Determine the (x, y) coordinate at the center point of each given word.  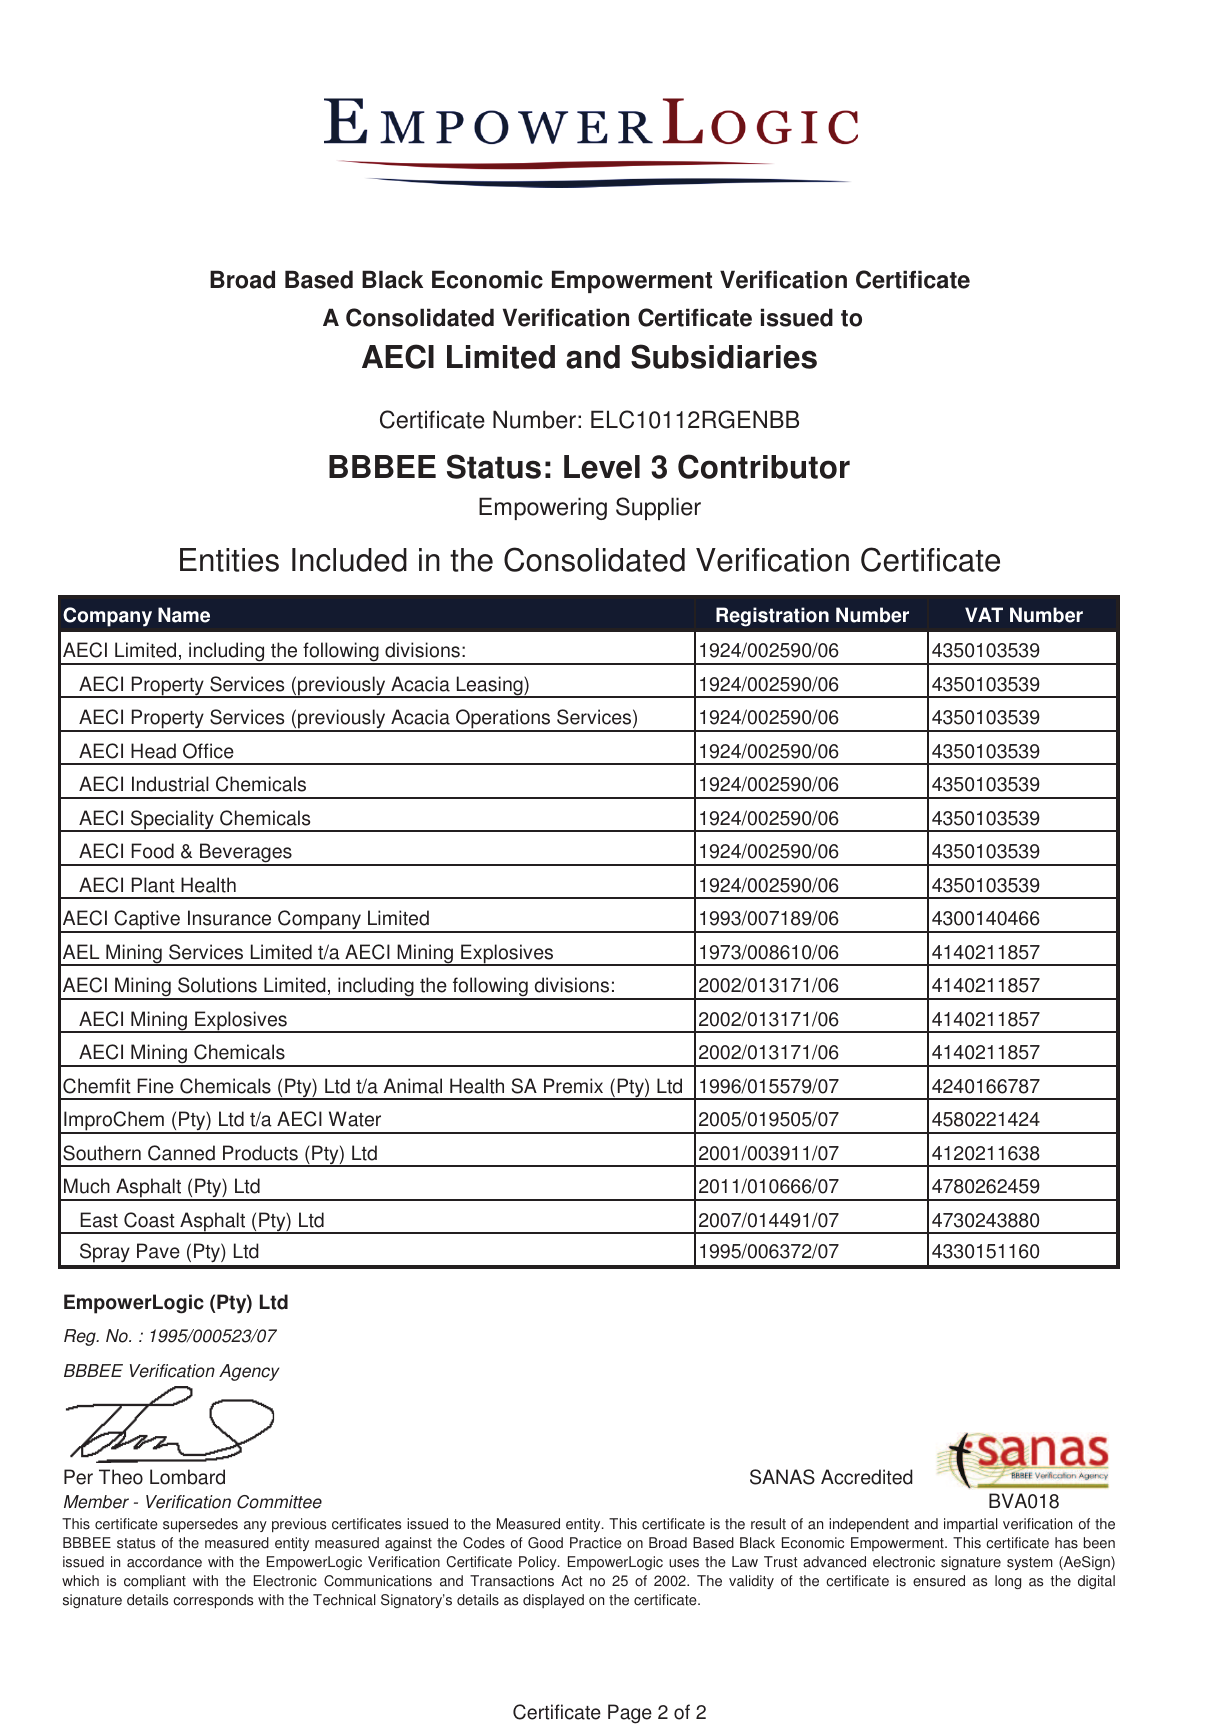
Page (630, 1714)
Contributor (764, 466)
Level (602, 467)
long (1008, 1582)
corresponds (213, 1601)
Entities (229, 560)
